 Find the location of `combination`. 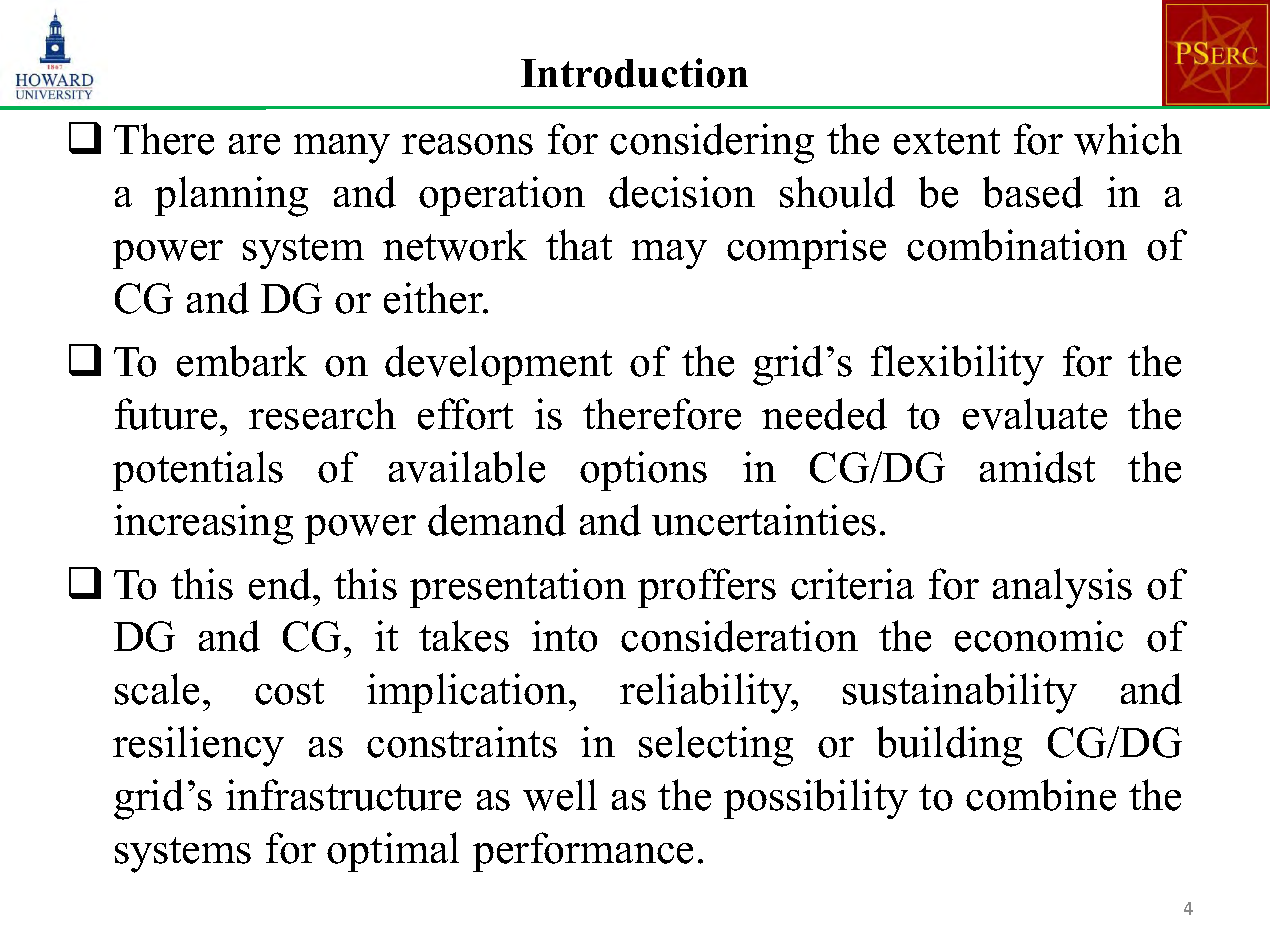

combination is located at coordinates (1017, 245).
